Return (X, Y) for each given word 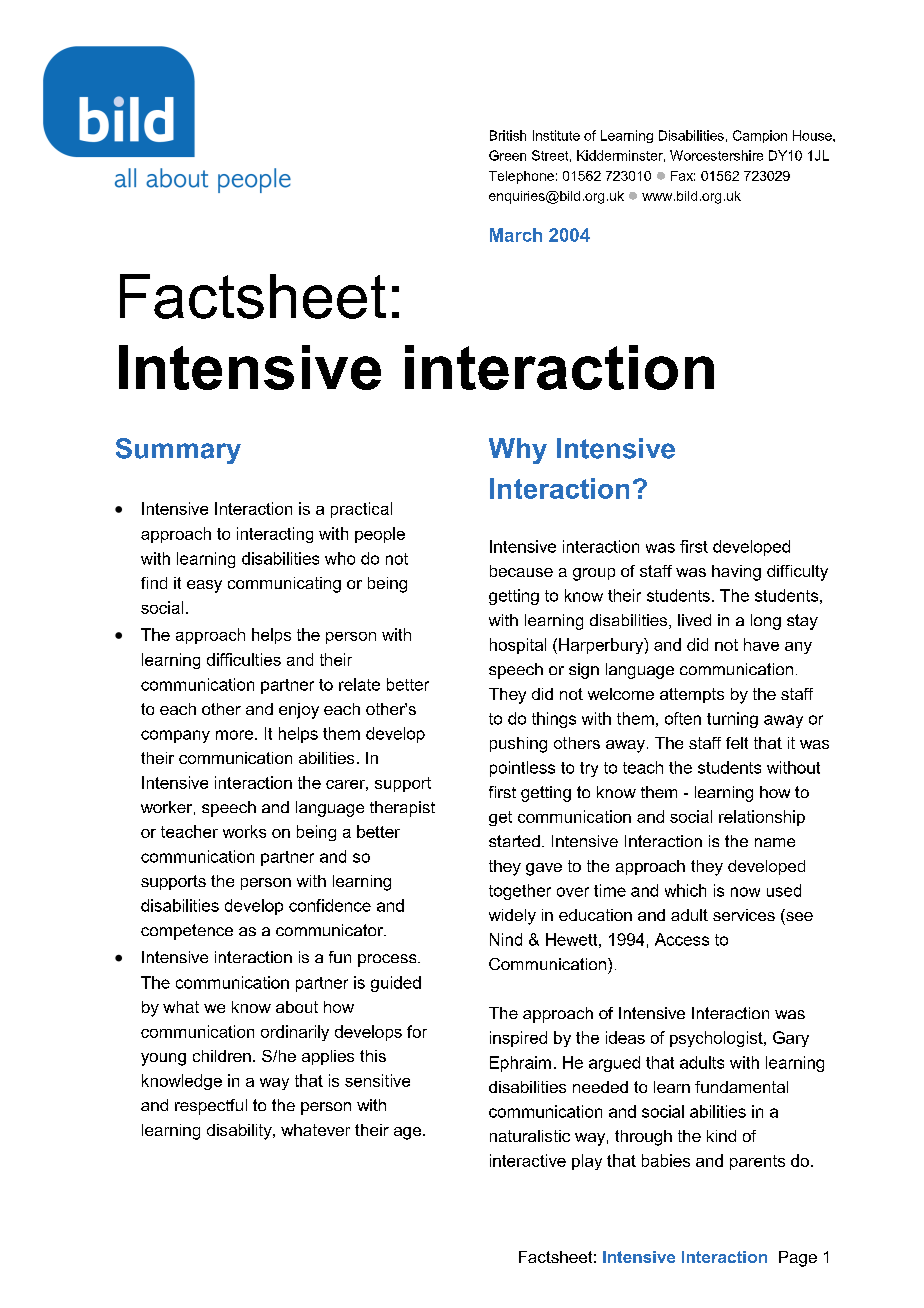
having (736, 573)
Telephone (521, 177)
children (222, 1056)
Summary (178, 451)
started (514, 841)
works (244, 831)
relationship (762, 818)
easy (204, 586)
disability (240, 1132)
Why (518, 451)
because (521, 571)
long (766, 622)
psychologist (717, 1039)
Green (507, 155)
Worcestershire (716, 155)
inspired (518, 1039)
